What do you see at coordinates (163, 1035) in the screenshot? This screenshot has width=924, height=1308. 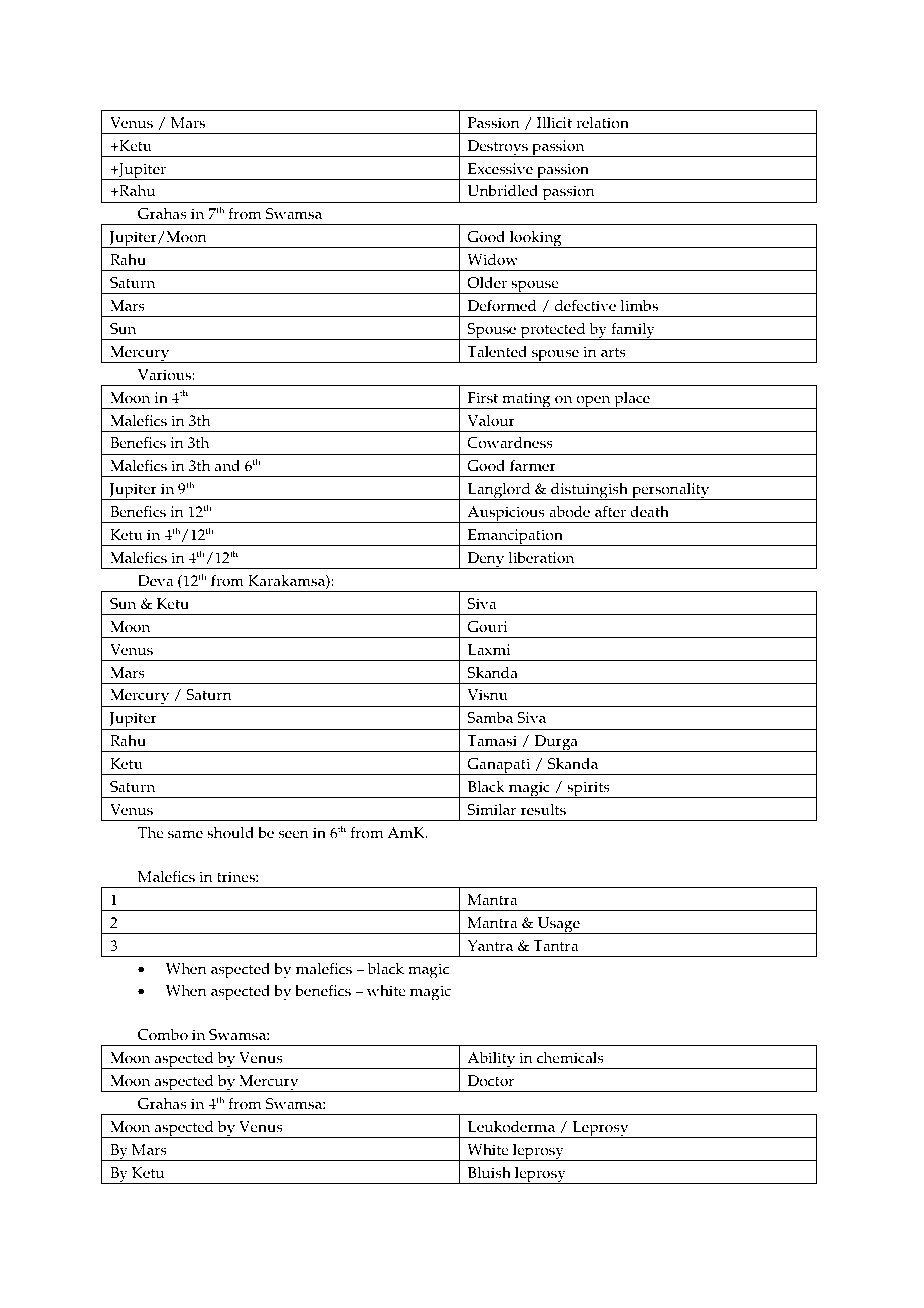 I see `Combo` at bounding box center [163, 1035].
